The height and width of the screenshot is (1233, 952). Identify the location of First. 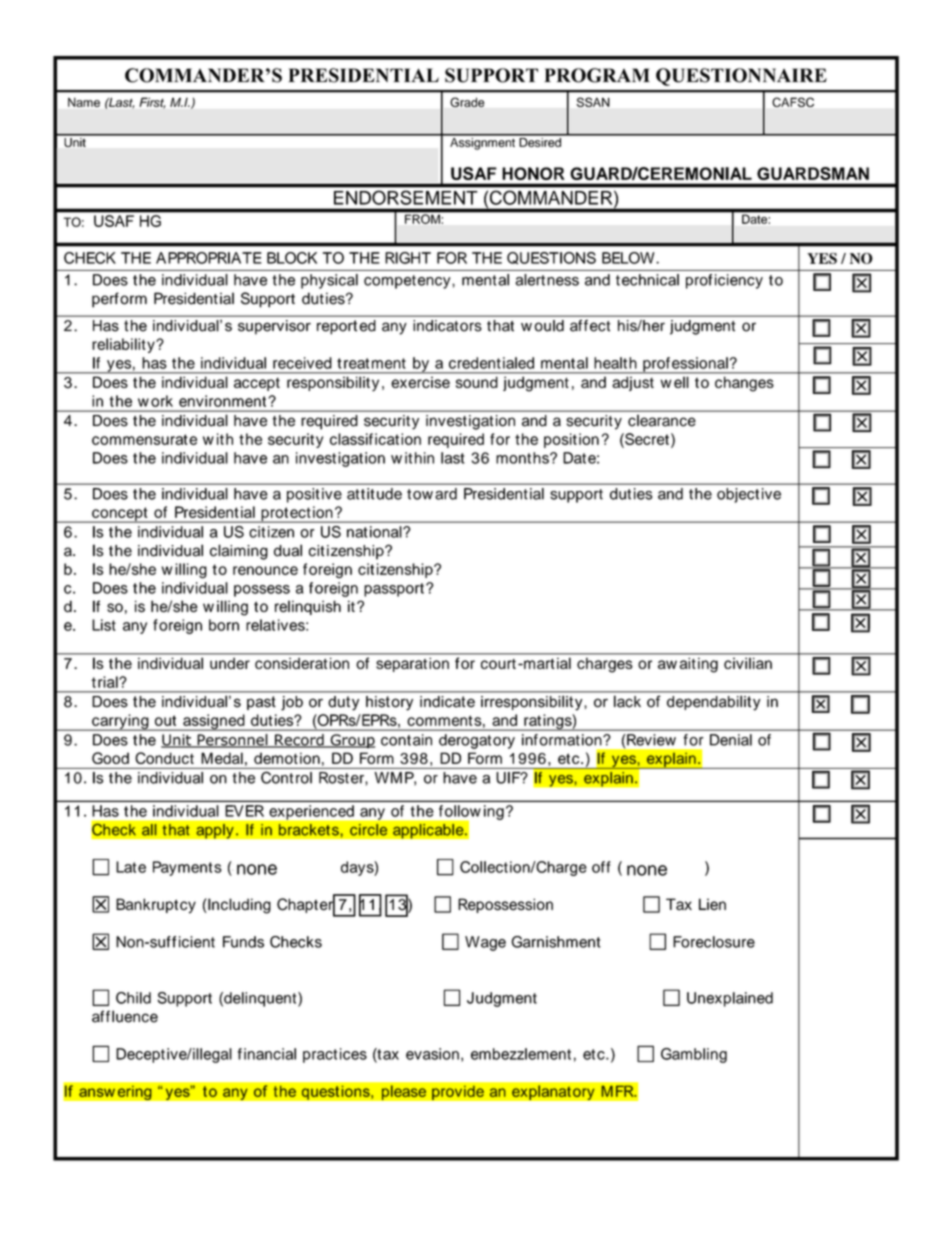
(152, 103).
